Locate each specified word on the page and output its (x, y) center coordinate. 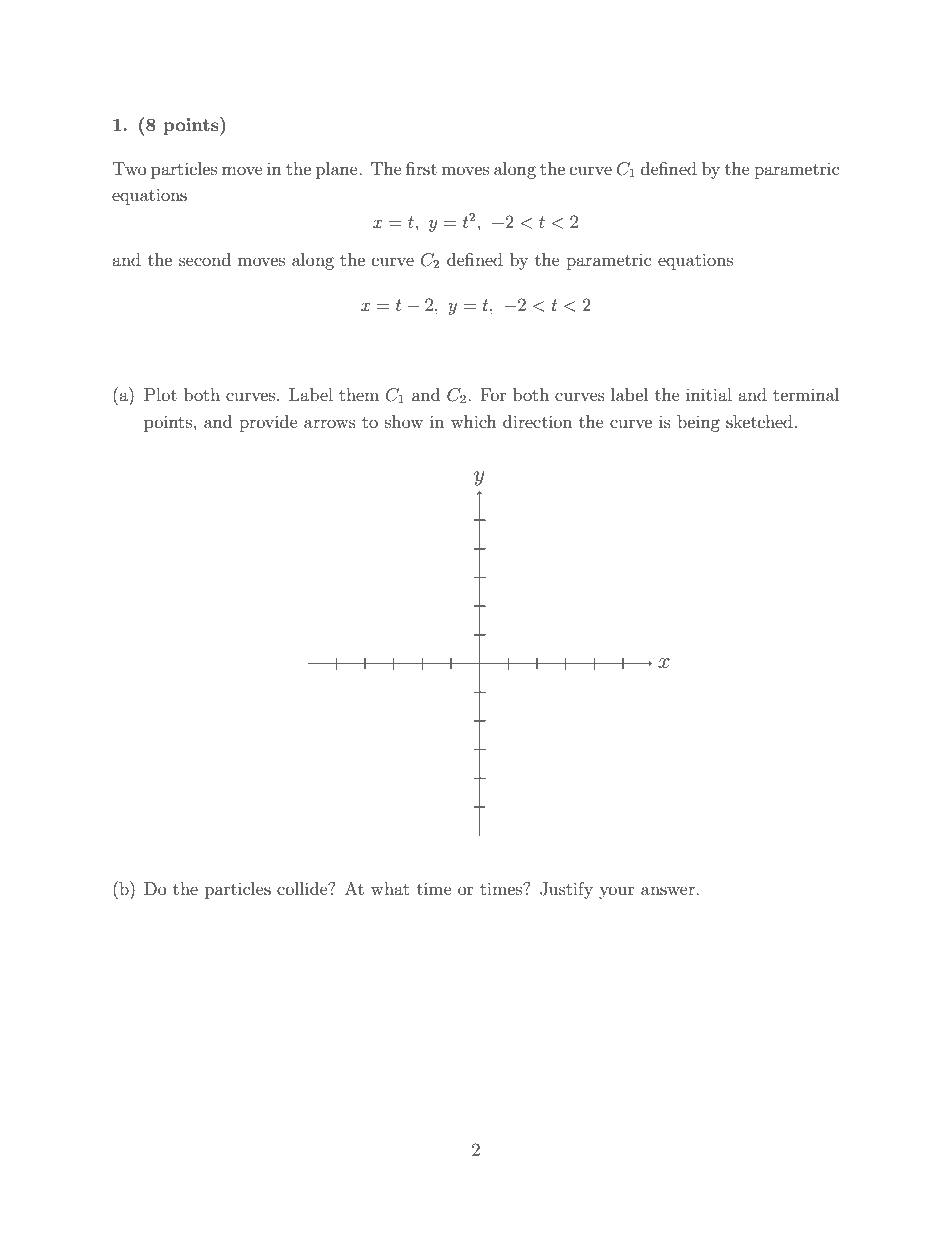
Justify (566, 890)
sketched (759, 421)
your (617, 892)
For (493, 394)
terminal (806, 394)
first (421, 168)
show (404, 421)
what (390, 888)
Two (129, 168)
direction (537, 421)
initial (709, 394)
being (698, 423)
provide (268, 423)
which (474, 421)
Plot (160, 394)
